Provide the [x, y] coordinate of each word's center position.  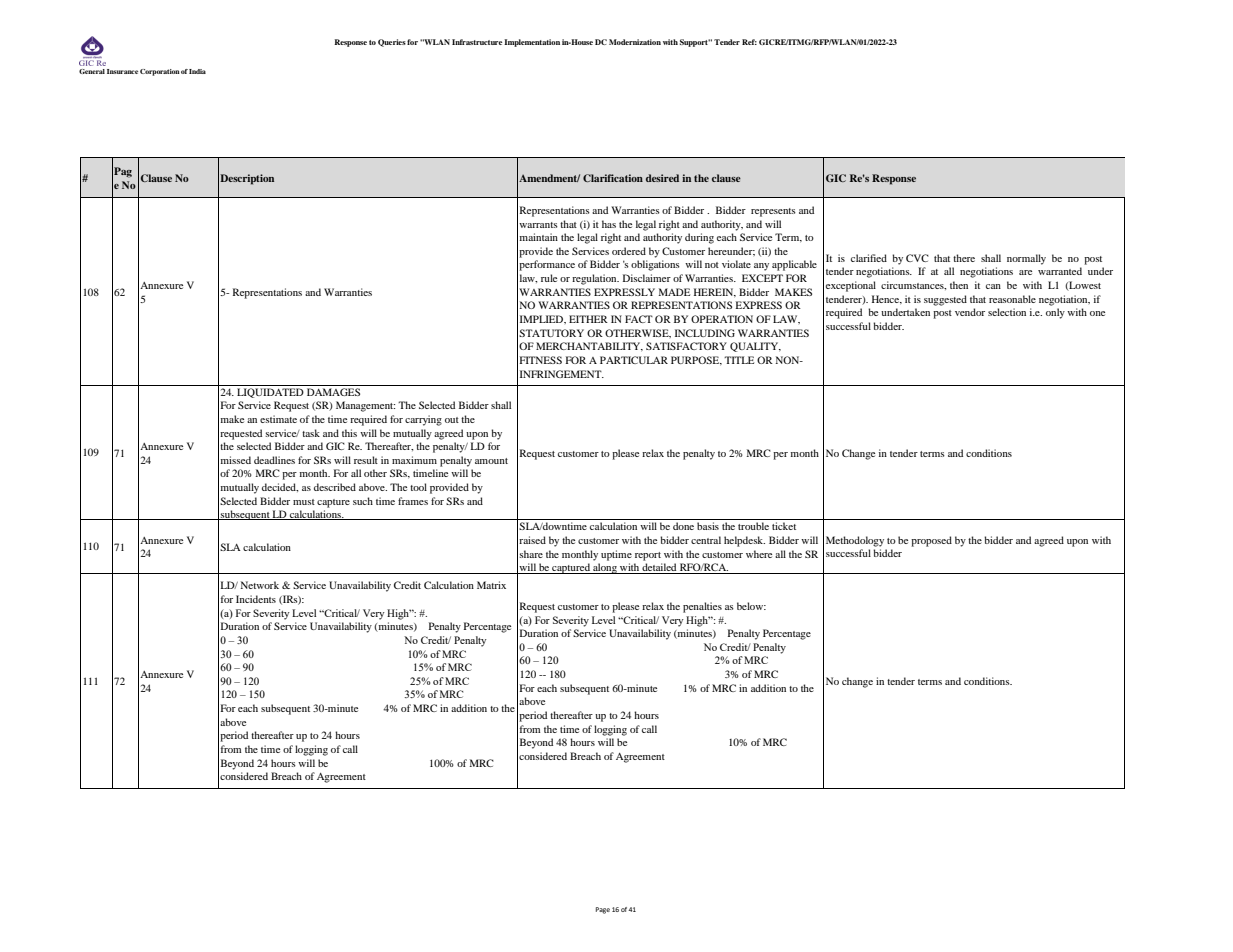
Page [603, 910]
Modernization [635, 42]
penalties [702, 607]
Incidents [256, 599]
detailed [660, 568]
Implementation [532, 43]
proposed [931, 541]
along [605, 568]
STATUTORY [551, 333]
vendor [970, 312]
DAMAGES [333, 392]
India [197, 71]
